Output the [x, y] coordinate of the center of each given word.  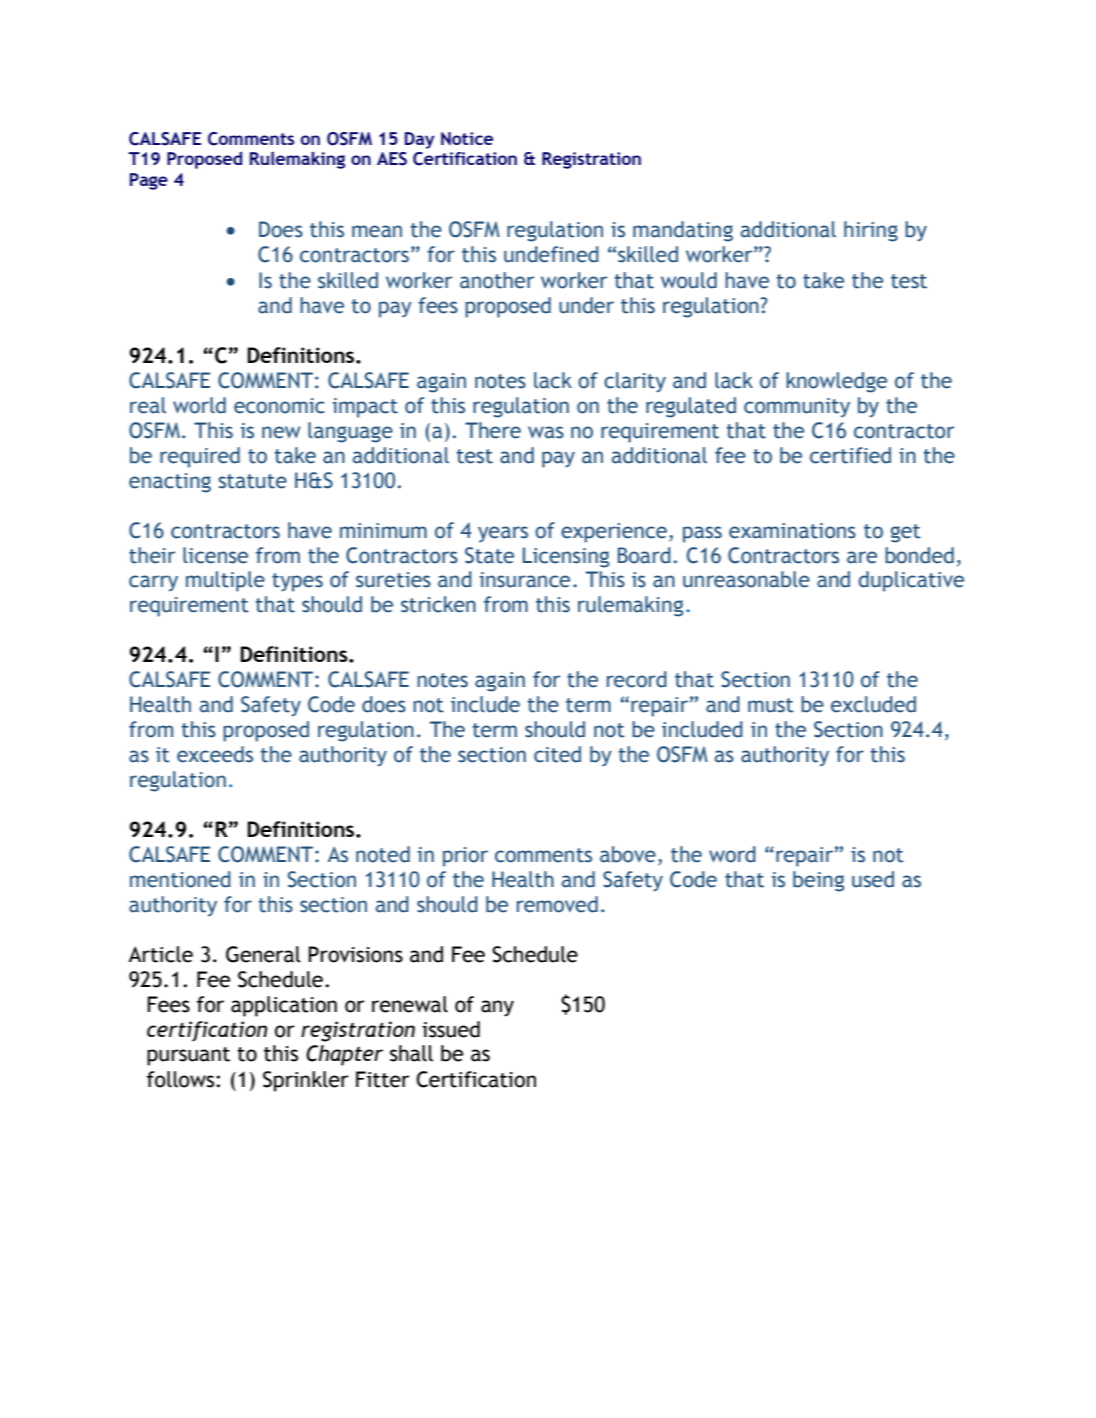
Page [149, 181]
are [862, 557]
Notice [467, 138]
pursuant [188, 1056]
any [497, 1008]
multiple [225, 581]
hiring [871, 231]
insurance [525, 580]
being [818, 881]
